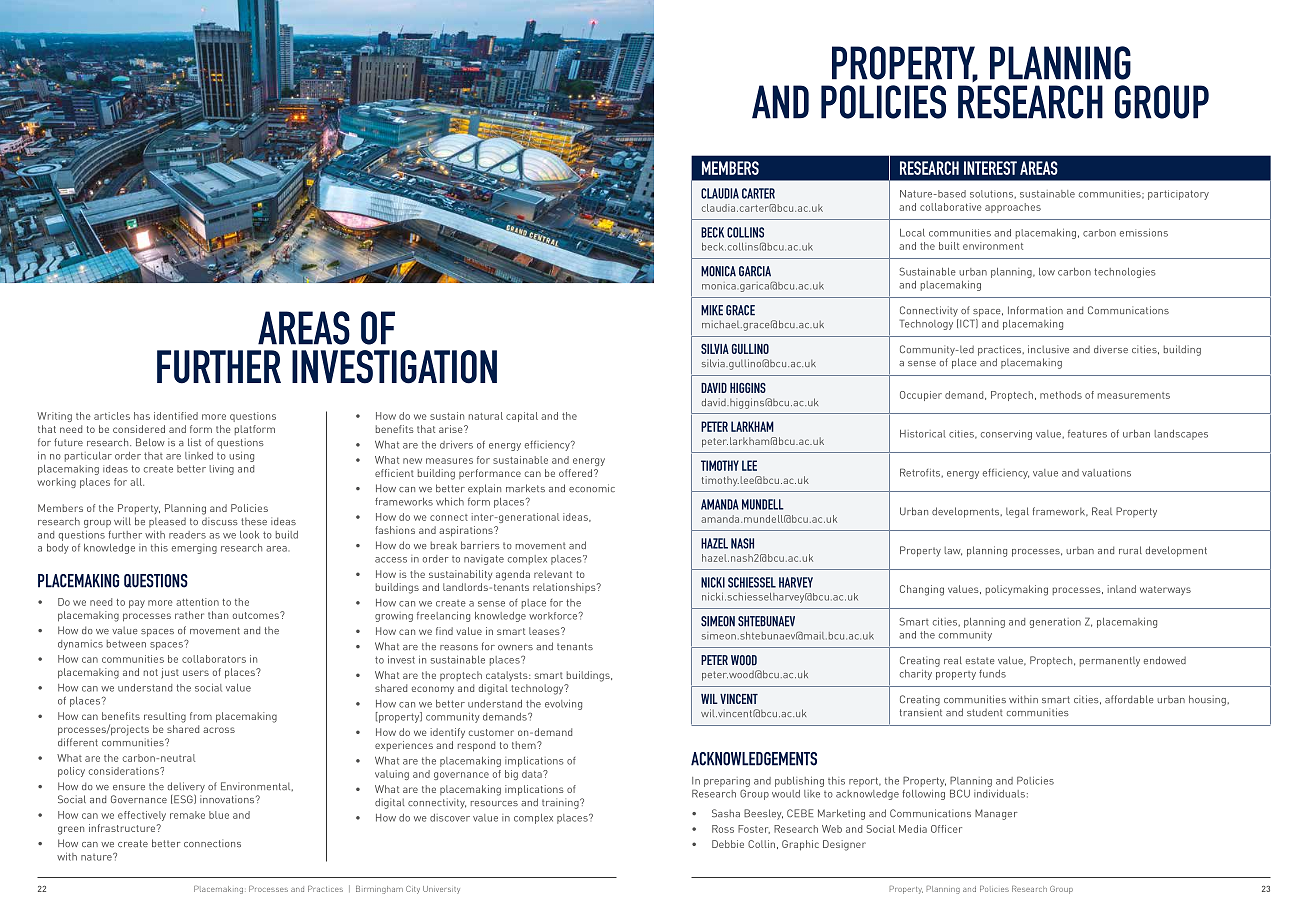 The width and height of the image is (1308, 924). I want to click on list, so click(194, 442).
